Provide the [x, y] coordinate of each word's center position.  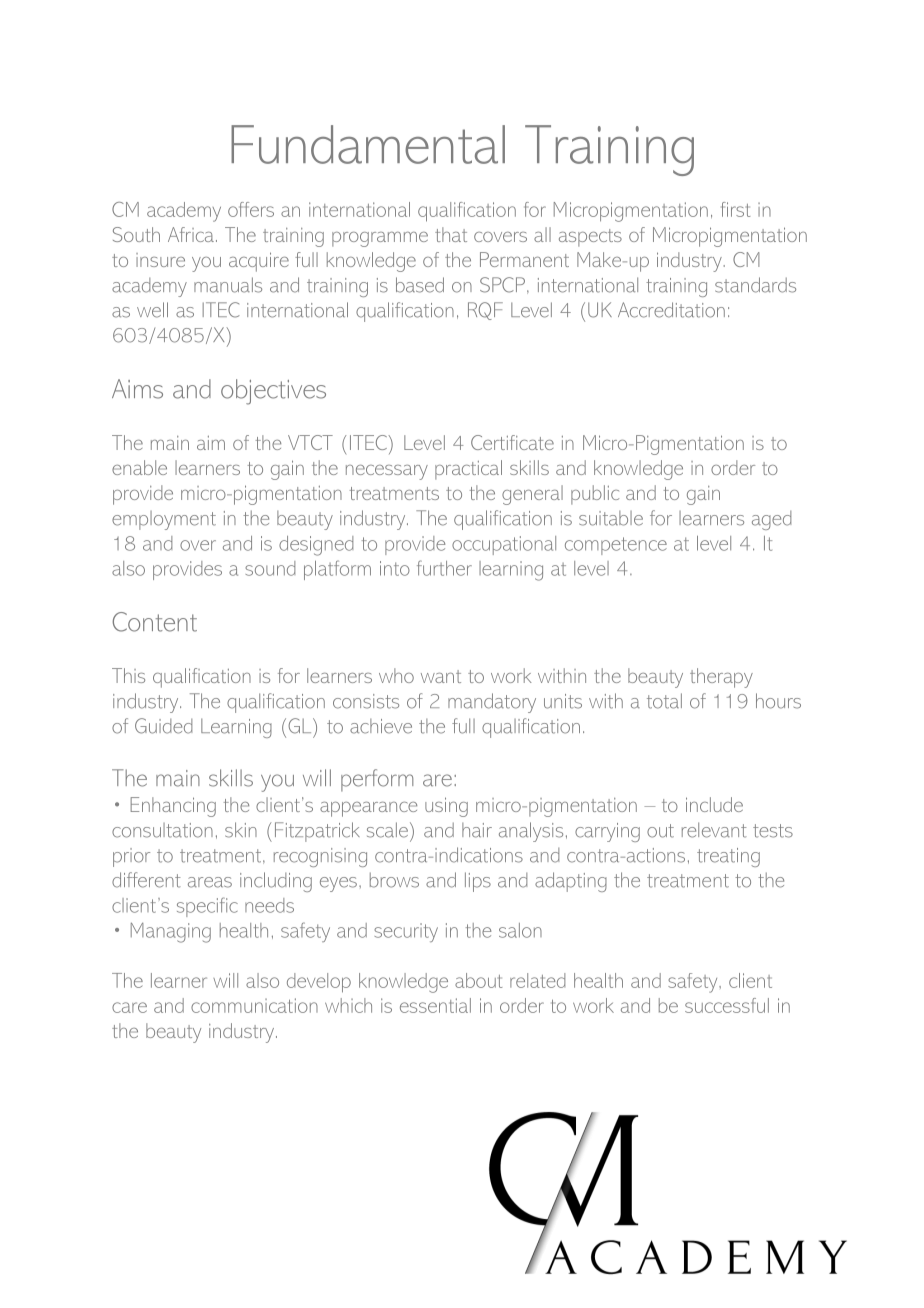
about [478, 980]
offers [251, 209]
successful [727, 1005]
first [735, 209]
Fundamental [368, 144]
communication [254, 1005]
